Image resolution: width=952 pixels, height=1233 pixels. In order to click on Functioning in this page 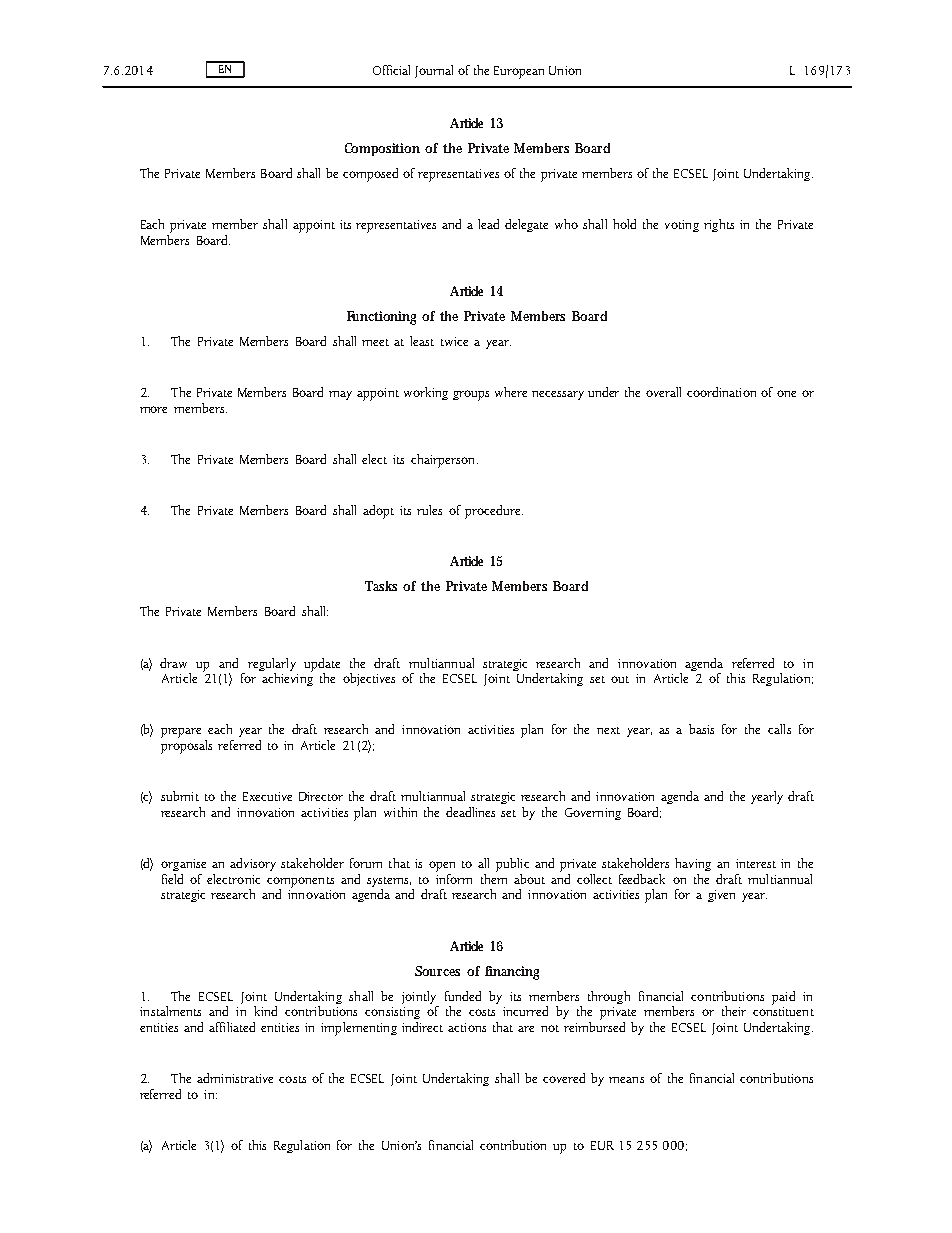, I will do `click(381, 318)`.
